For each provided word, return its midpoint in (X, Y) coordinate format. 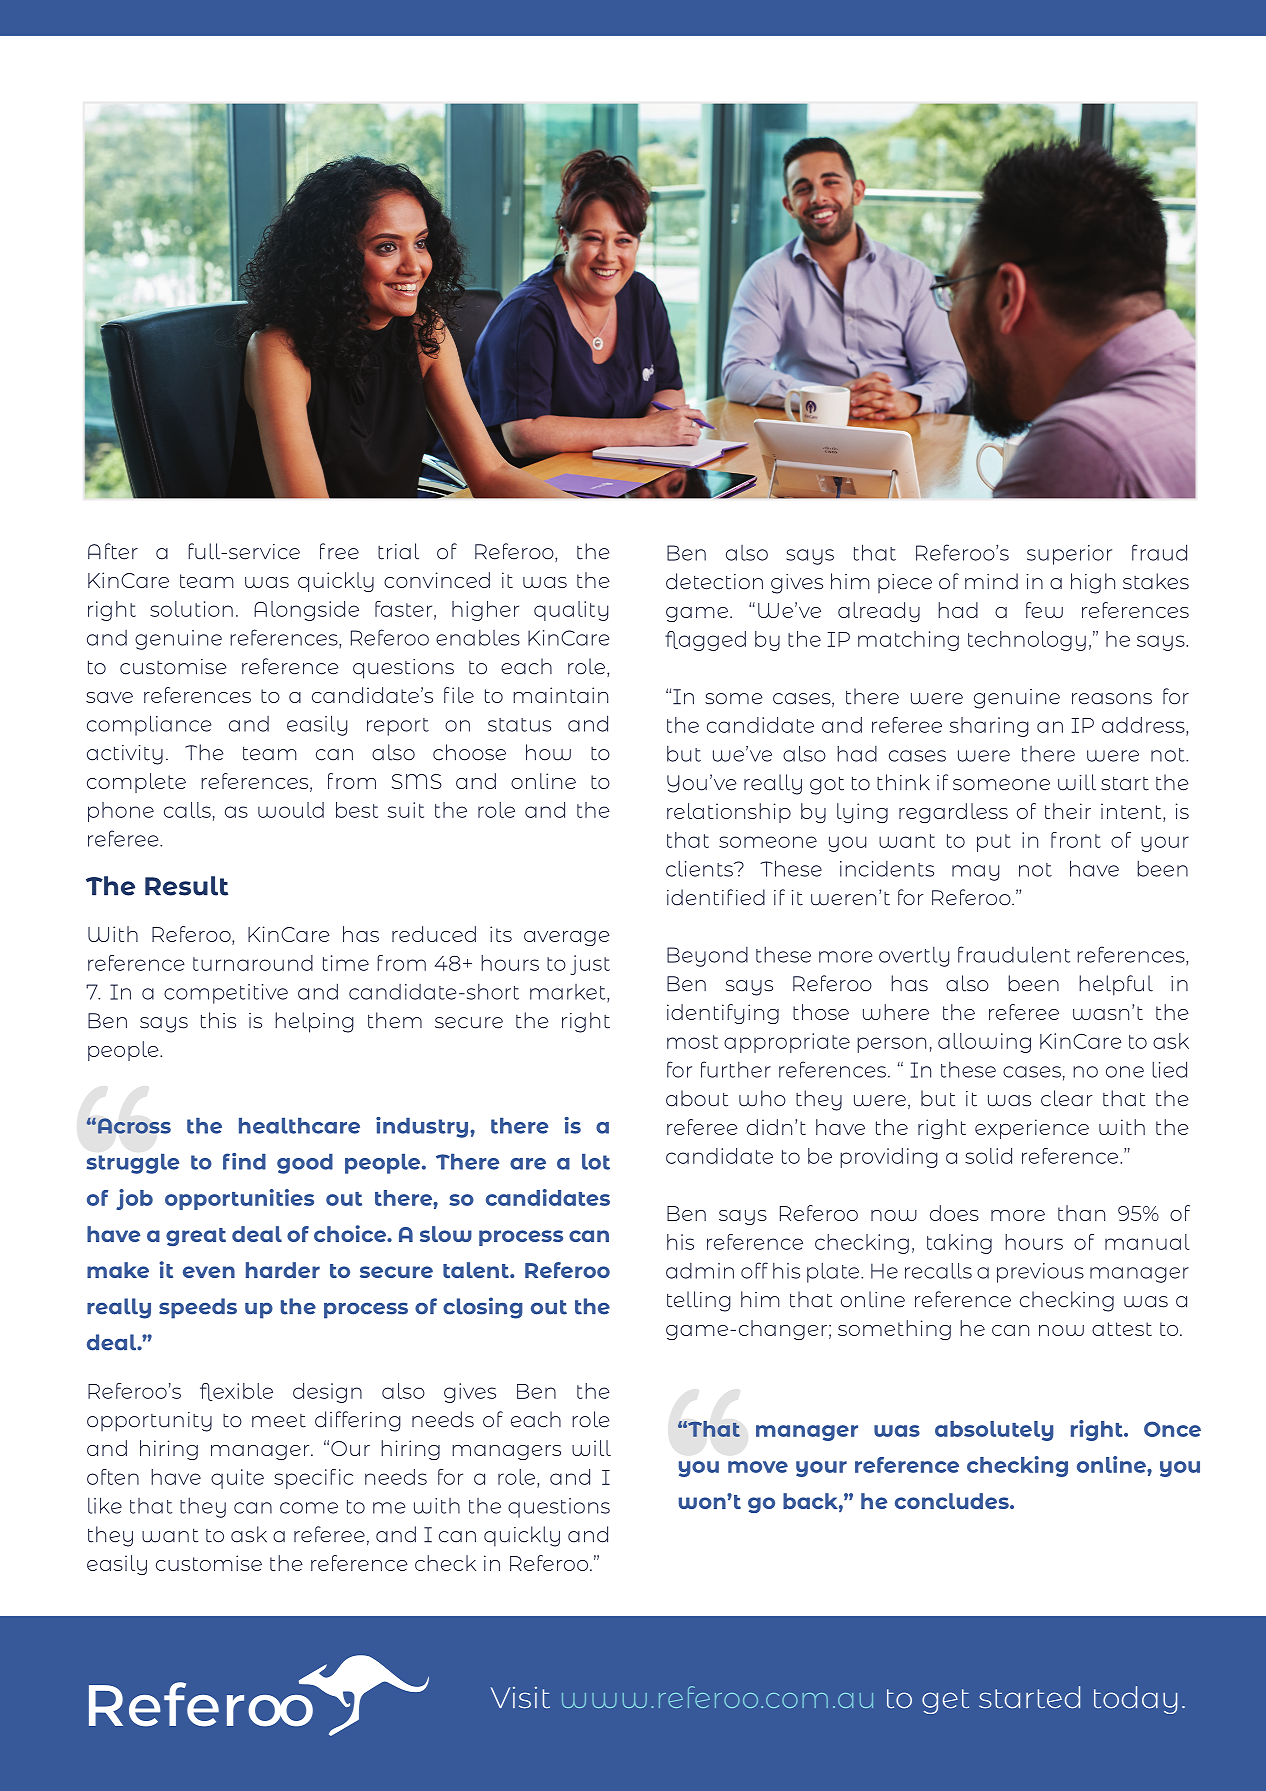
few (1044, 610)
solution (191, 609)
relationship (729, 813)
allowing (984, 1043)
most (692, 1042)
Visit (520, 1698)
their (1068, 811)
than (1081, 1213)
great (196, 1237)
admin (700, 1271)
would (291, 810)
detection (714, 581)
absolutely (994, 1431)
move (758, 1467)
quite (237, 1479)
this (218, 1020)
